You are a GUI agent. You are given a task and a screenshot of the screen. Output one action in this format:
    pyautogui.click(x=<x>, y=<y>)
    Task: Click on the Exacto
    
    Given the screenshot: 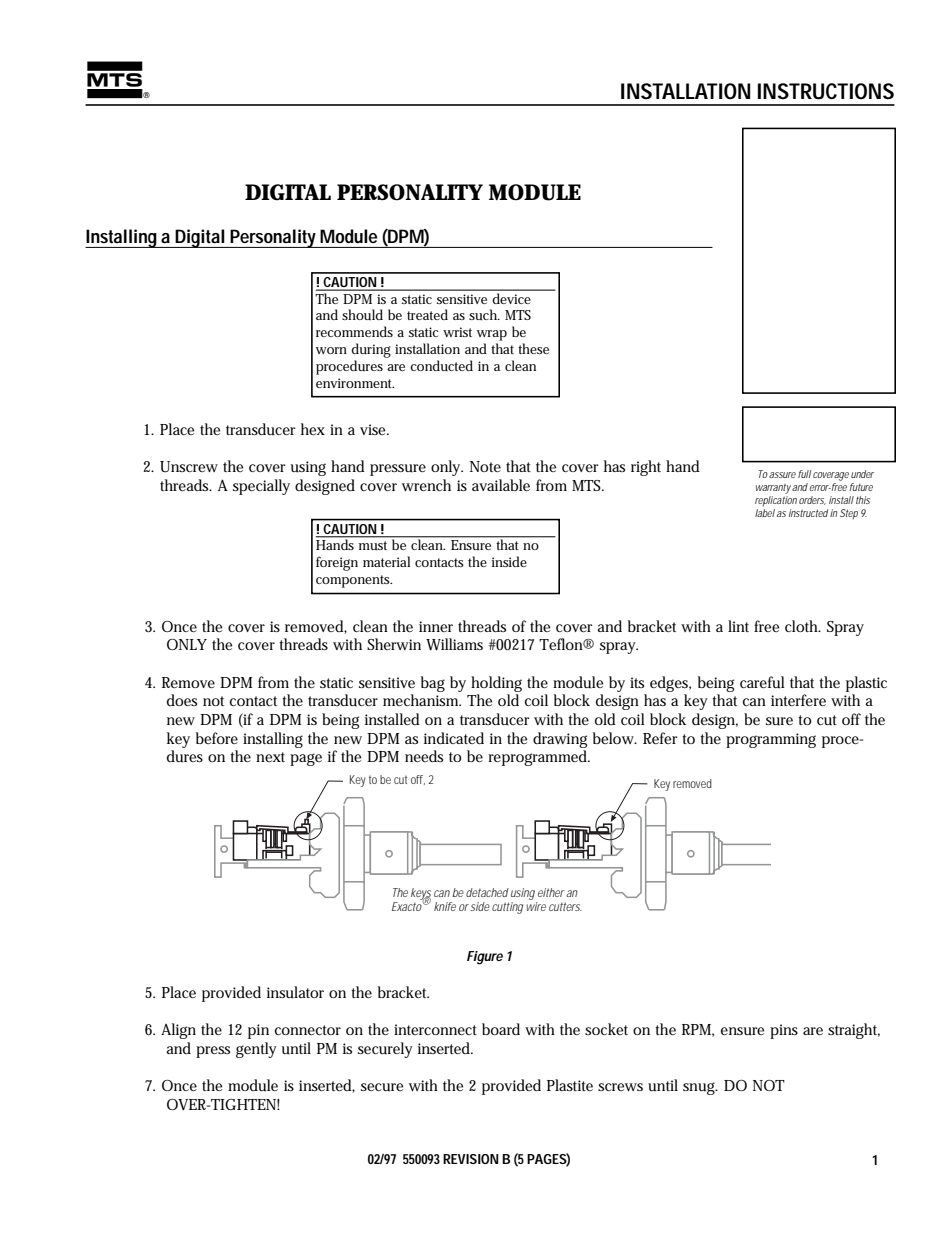 What is the action you would take?
    pyautogui.click(x=408, y=905)
